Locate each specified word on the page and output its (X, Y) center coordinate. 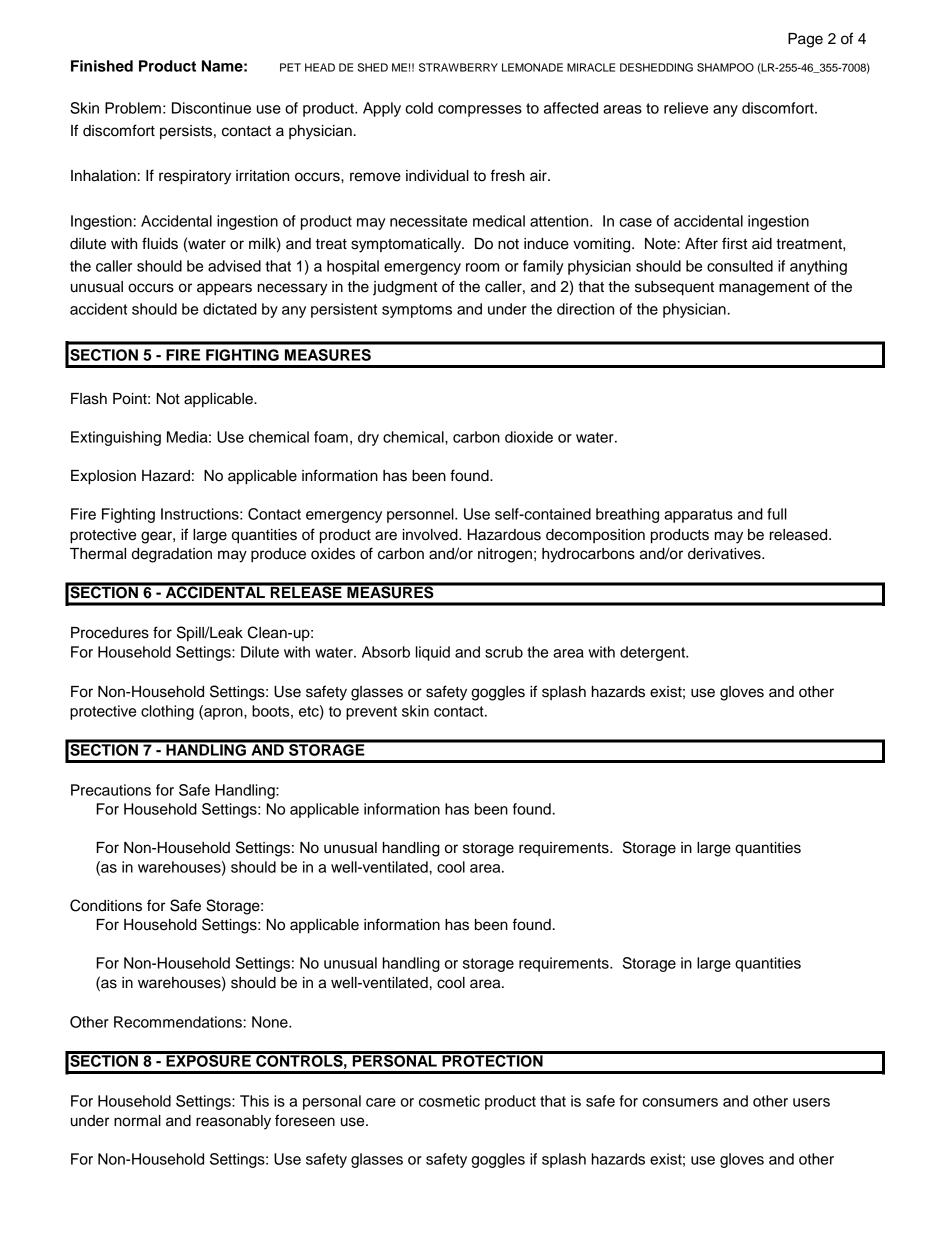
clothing (167, 712)
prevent (371, 713)
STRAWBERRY (458, 67)
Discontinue (211, 108)
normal (137, 1121)
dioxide (529, 437)
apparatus (698, 516)
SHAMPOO (725, 67)
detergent (653, 653)
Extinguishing (116, 438)
